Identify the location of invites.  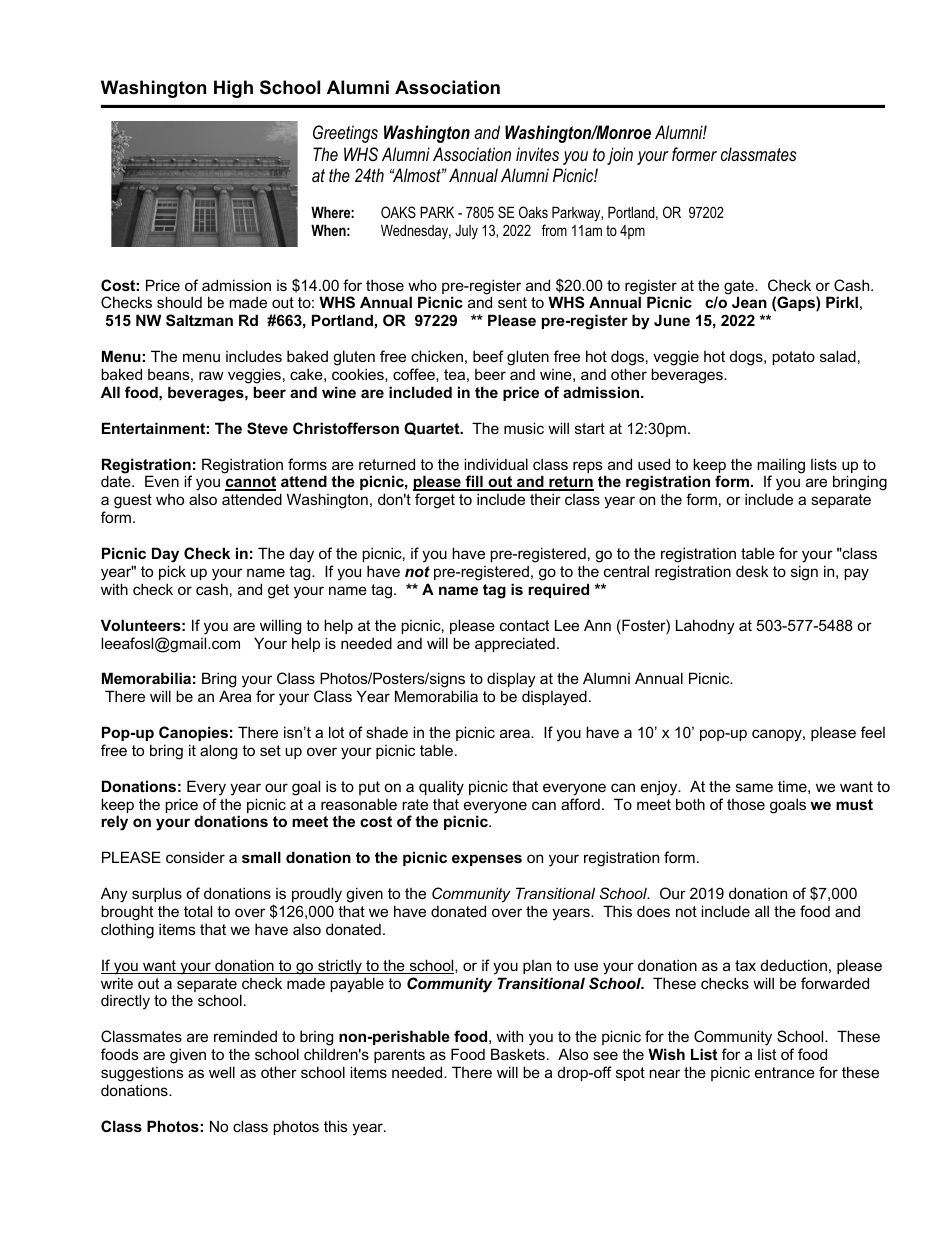
(537, 154).
